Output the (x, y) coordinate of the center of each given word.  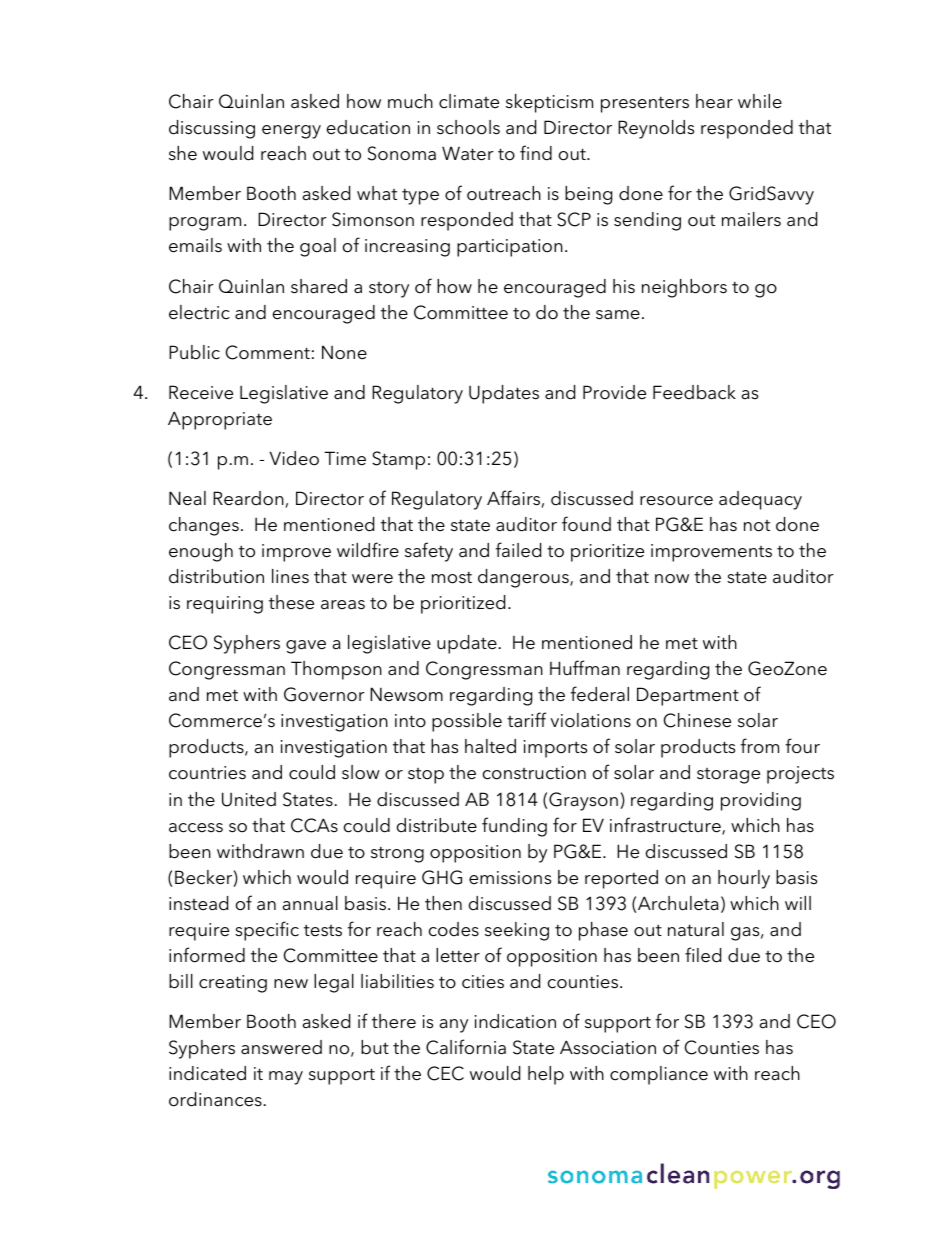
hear (714, 101)
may (286, 1078)
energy (291, 132)
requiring (225, 605)
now (672, 579)
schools (468, 127)
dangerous (524, 578)
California (466, 1047)
